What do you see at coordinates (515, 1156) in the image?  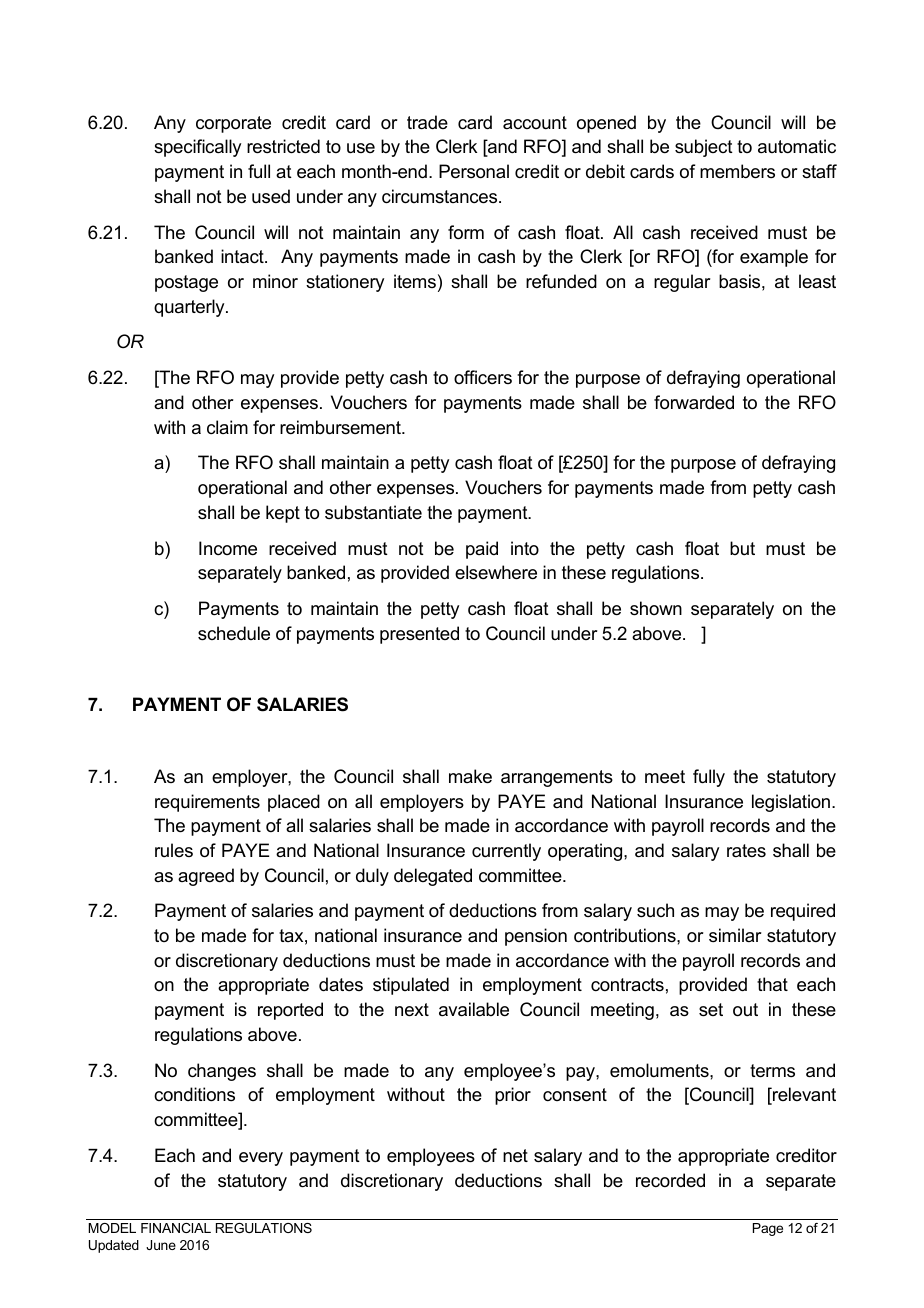 I see `net` at bounding box center [515, 1156].
